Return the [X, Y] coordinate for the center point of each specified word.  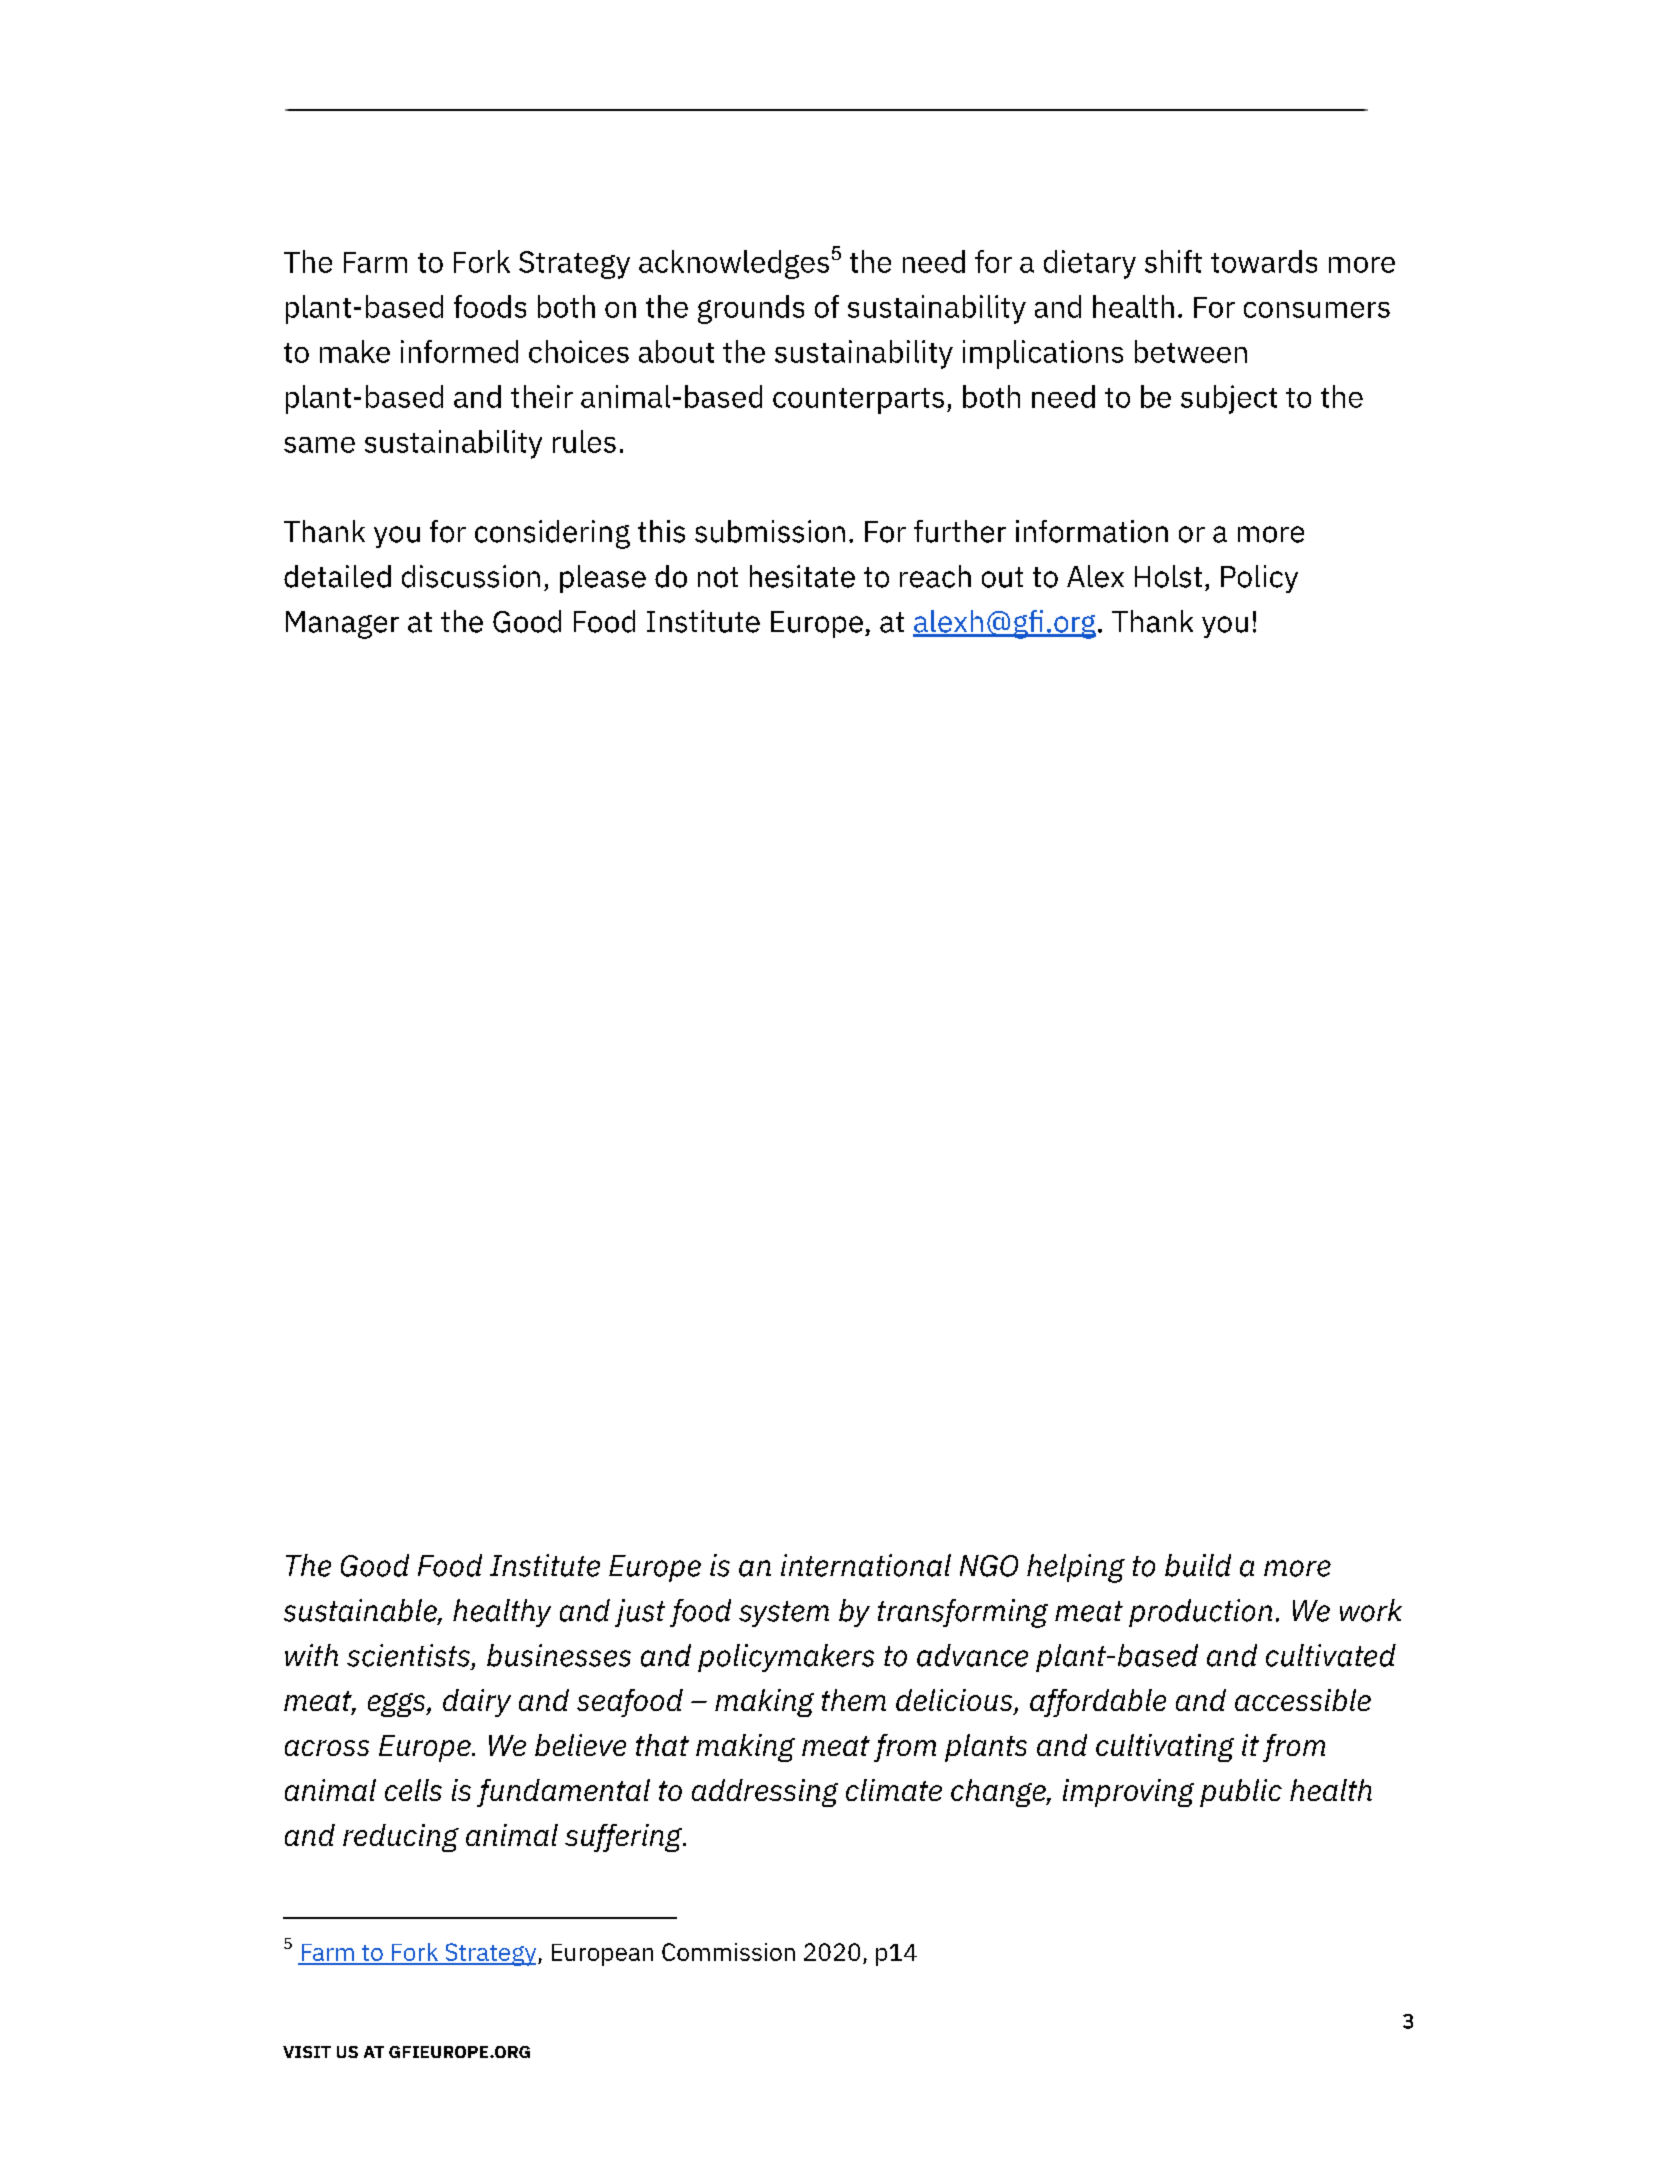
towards [1264, 261]
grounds [751, 309]
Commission [728, 1952]
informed [459, 351]
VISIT [307, 2052]
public [1241, 1793]
